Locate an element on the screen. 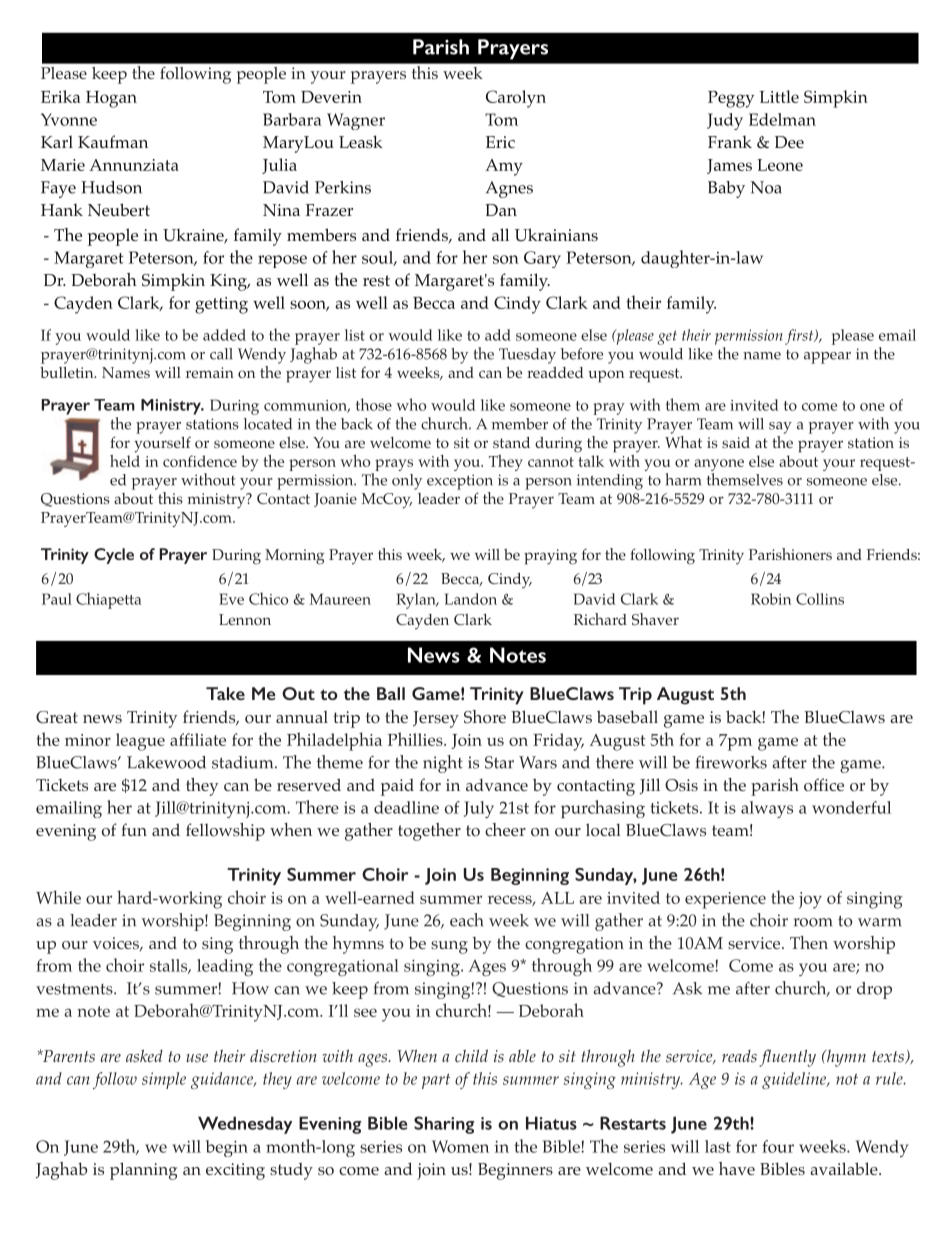 This screenshot has width=952, height=1233. Edelman is located at coordinates (782, 119).
